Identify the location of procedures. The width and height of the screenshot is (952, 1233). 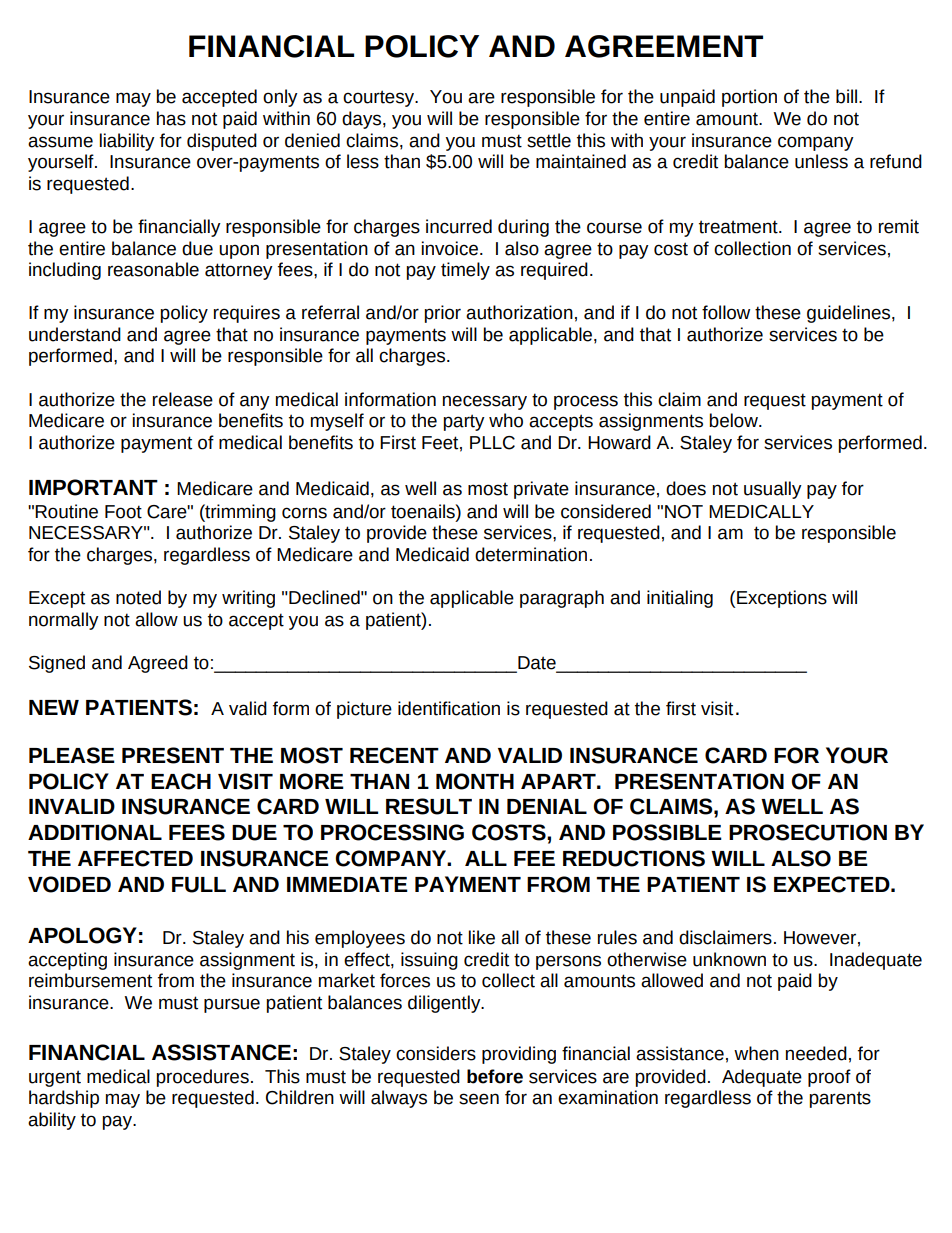
(202, 1078).
